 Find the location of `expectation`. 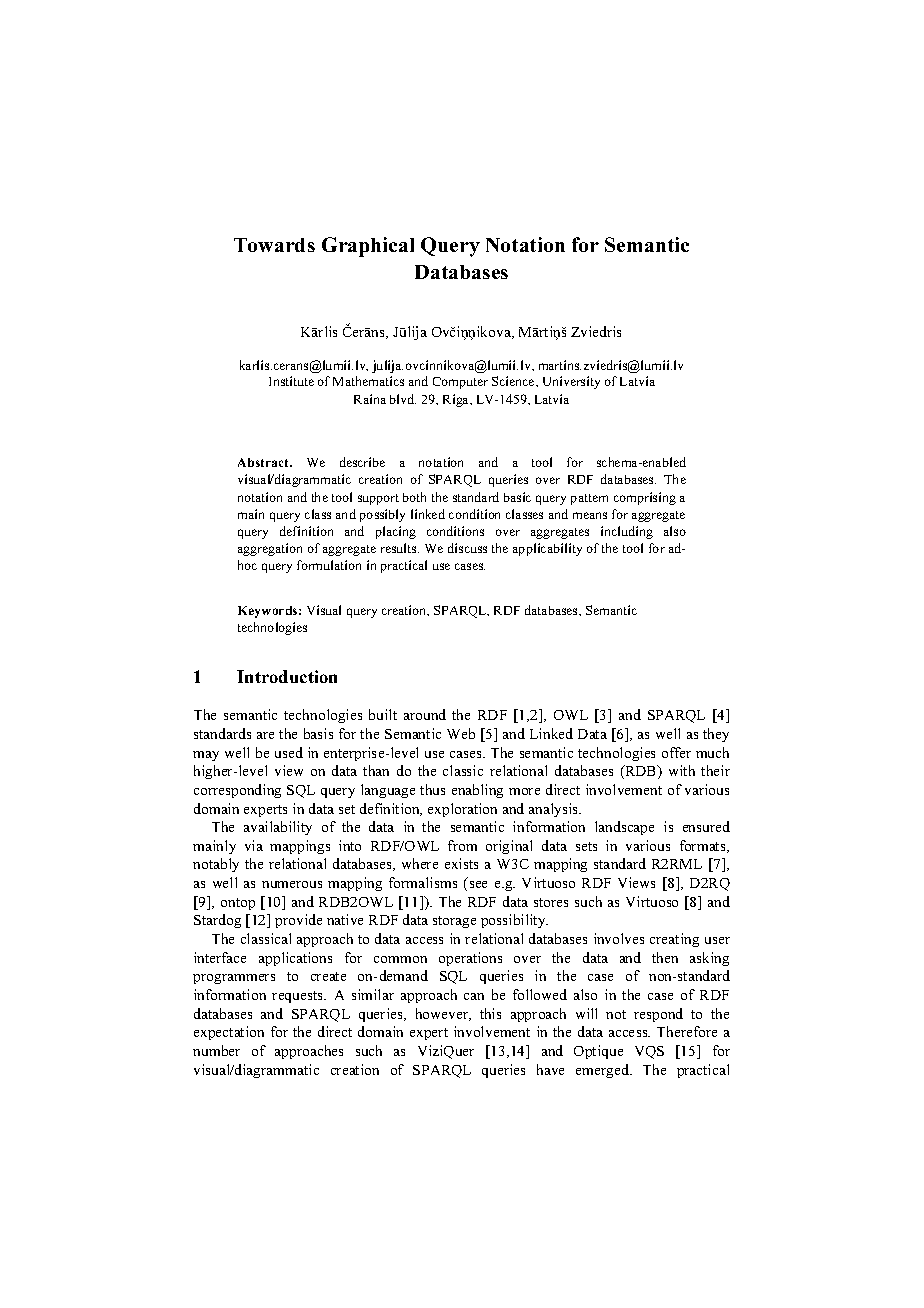

expectation is located at coordinates (229, 1033).
